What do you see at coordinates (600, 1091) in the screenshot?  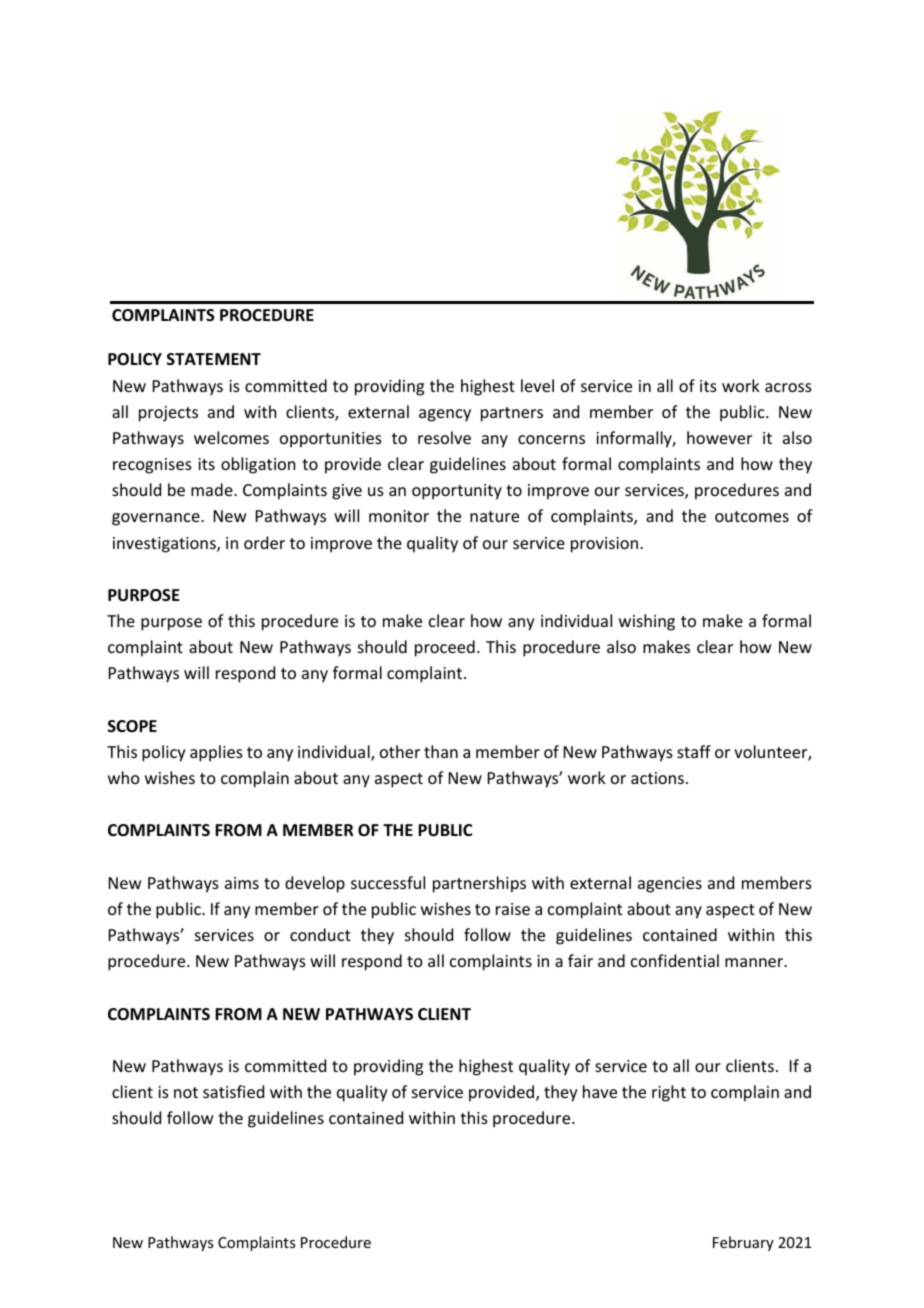 I see `have` at bounding box center [600, 1091].
